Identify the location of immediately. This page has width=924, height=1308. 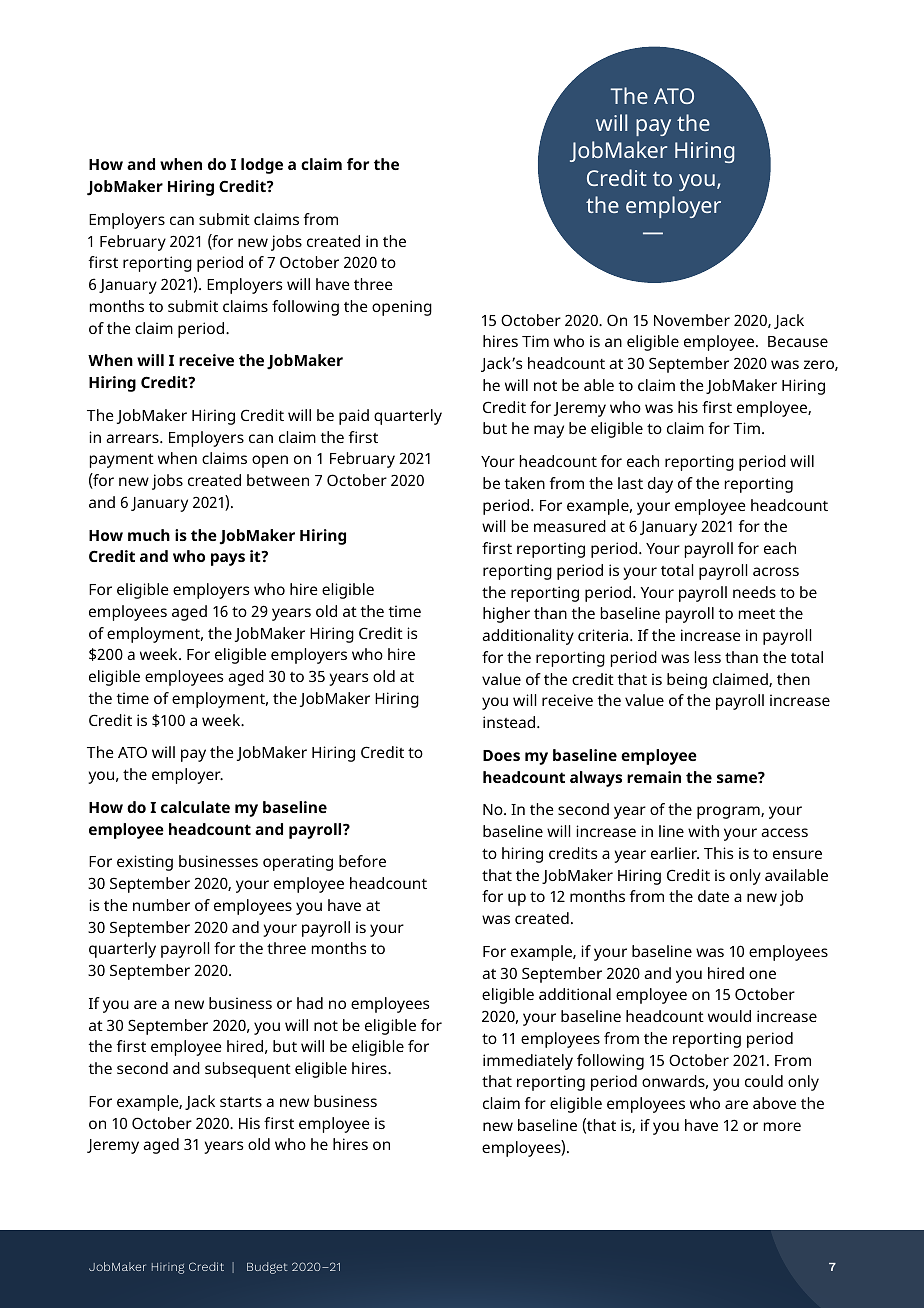
(528, 1062).
